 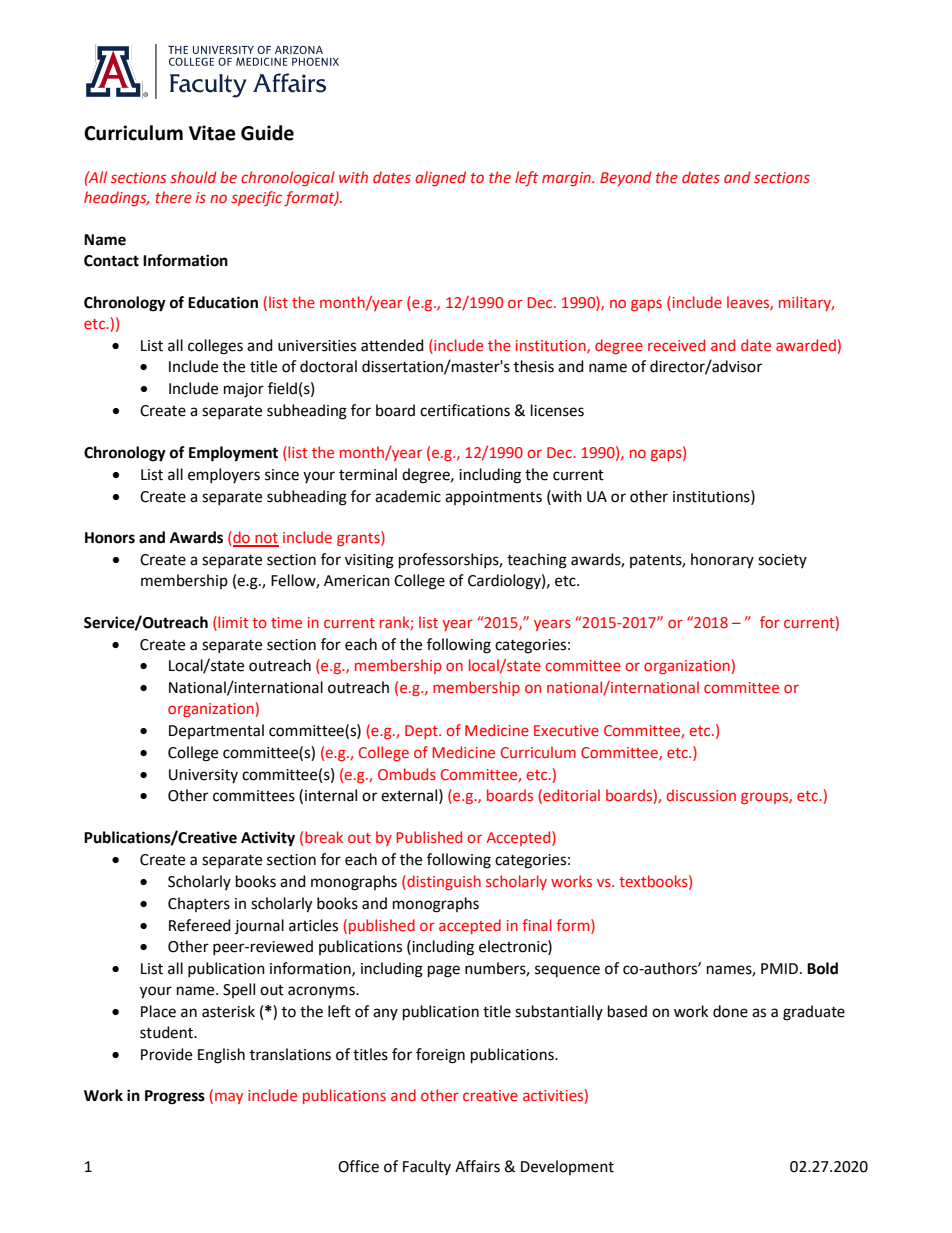 I want to click on Affairs, so click(x=477, y=1166).
